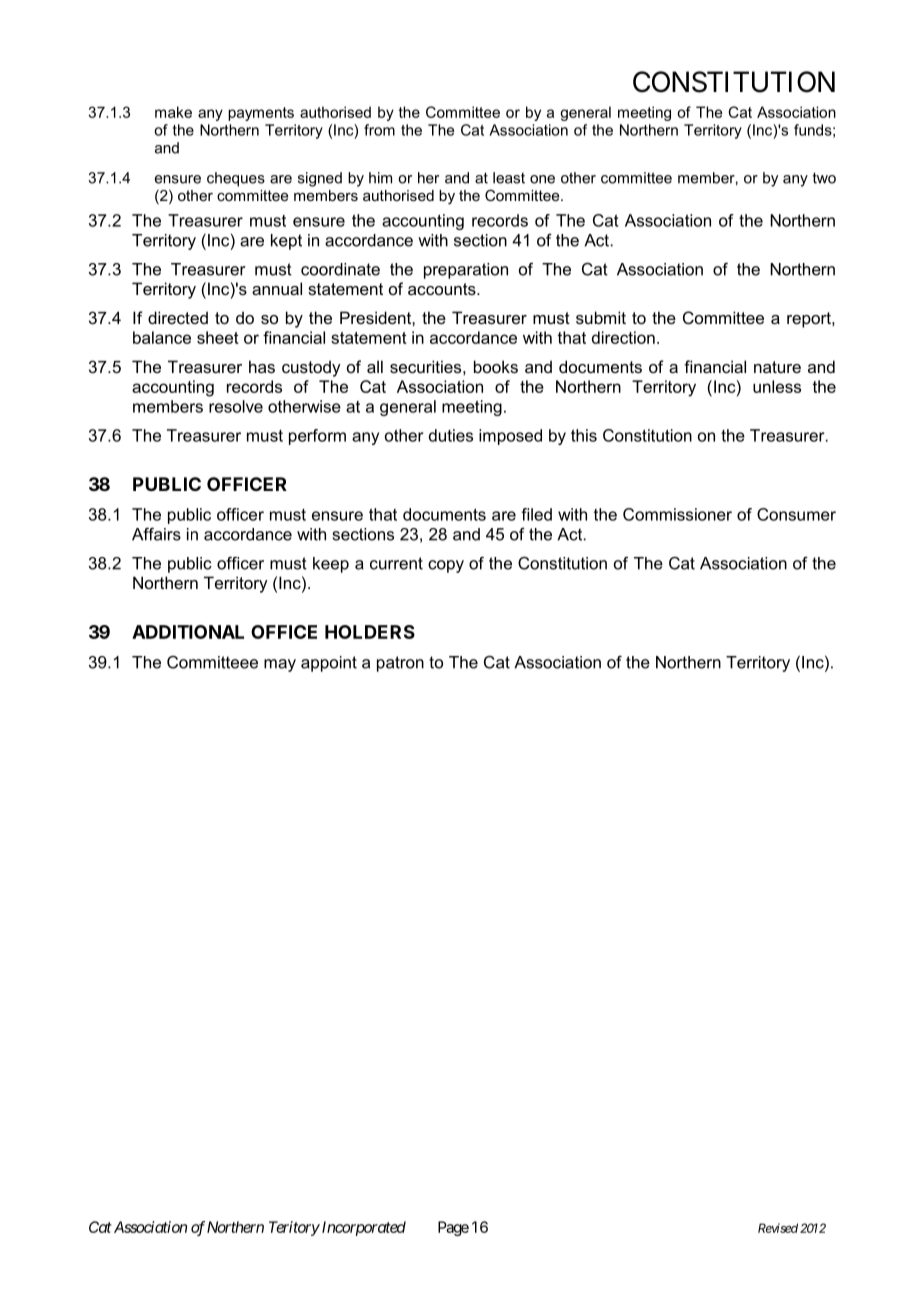 Image resolution: width=924 pixels, height=1307 pixels. I want to click on HOLDERS, so click(370, 632).
